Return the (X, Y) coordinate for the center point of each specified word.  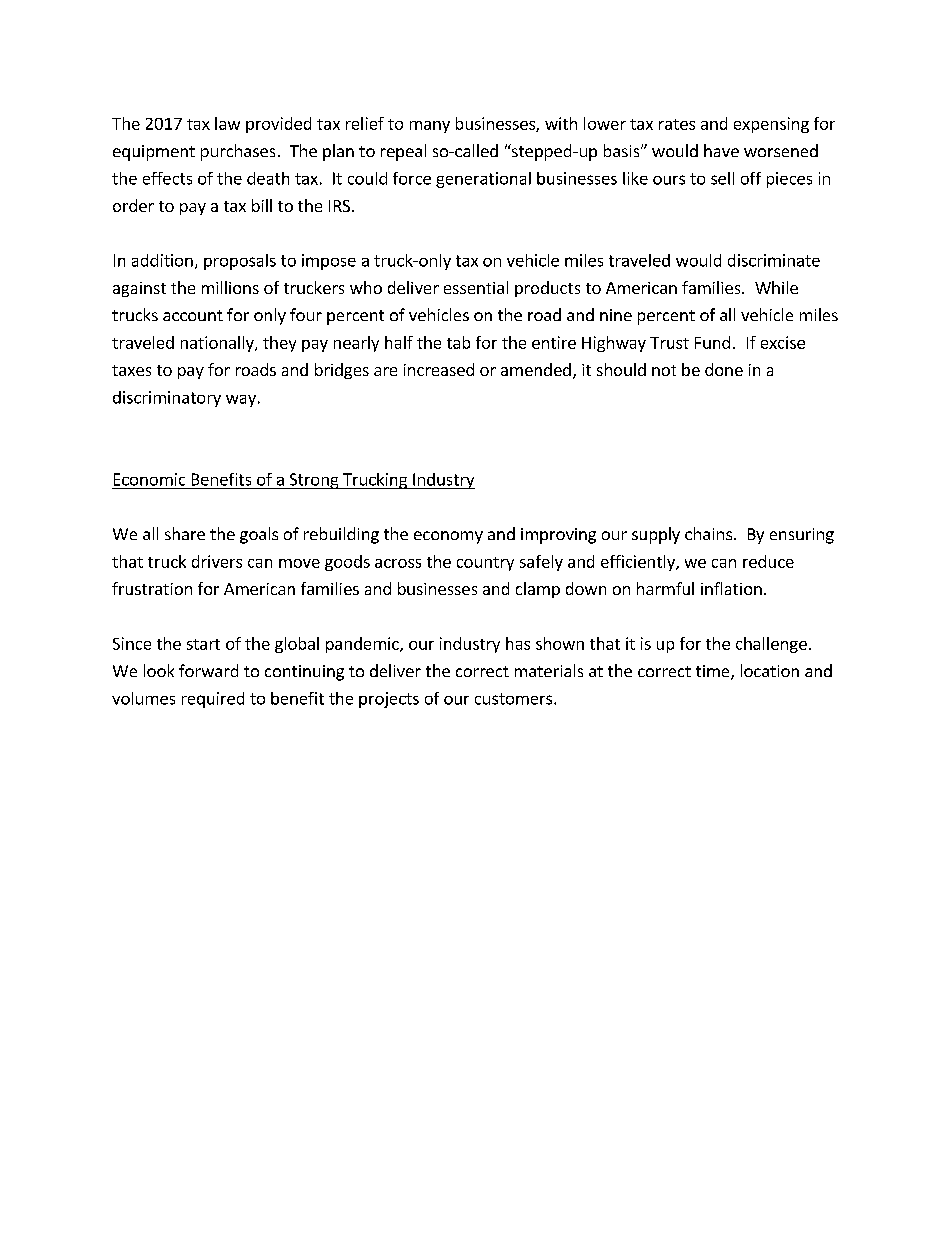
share (185, 533)
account (193, 315)
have (721, 150)
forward (208, 670)
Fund (712, 342)
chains (708, 533)
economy (448, 537)
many (430, 127)
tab (458, 342)
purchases (238, 152)
